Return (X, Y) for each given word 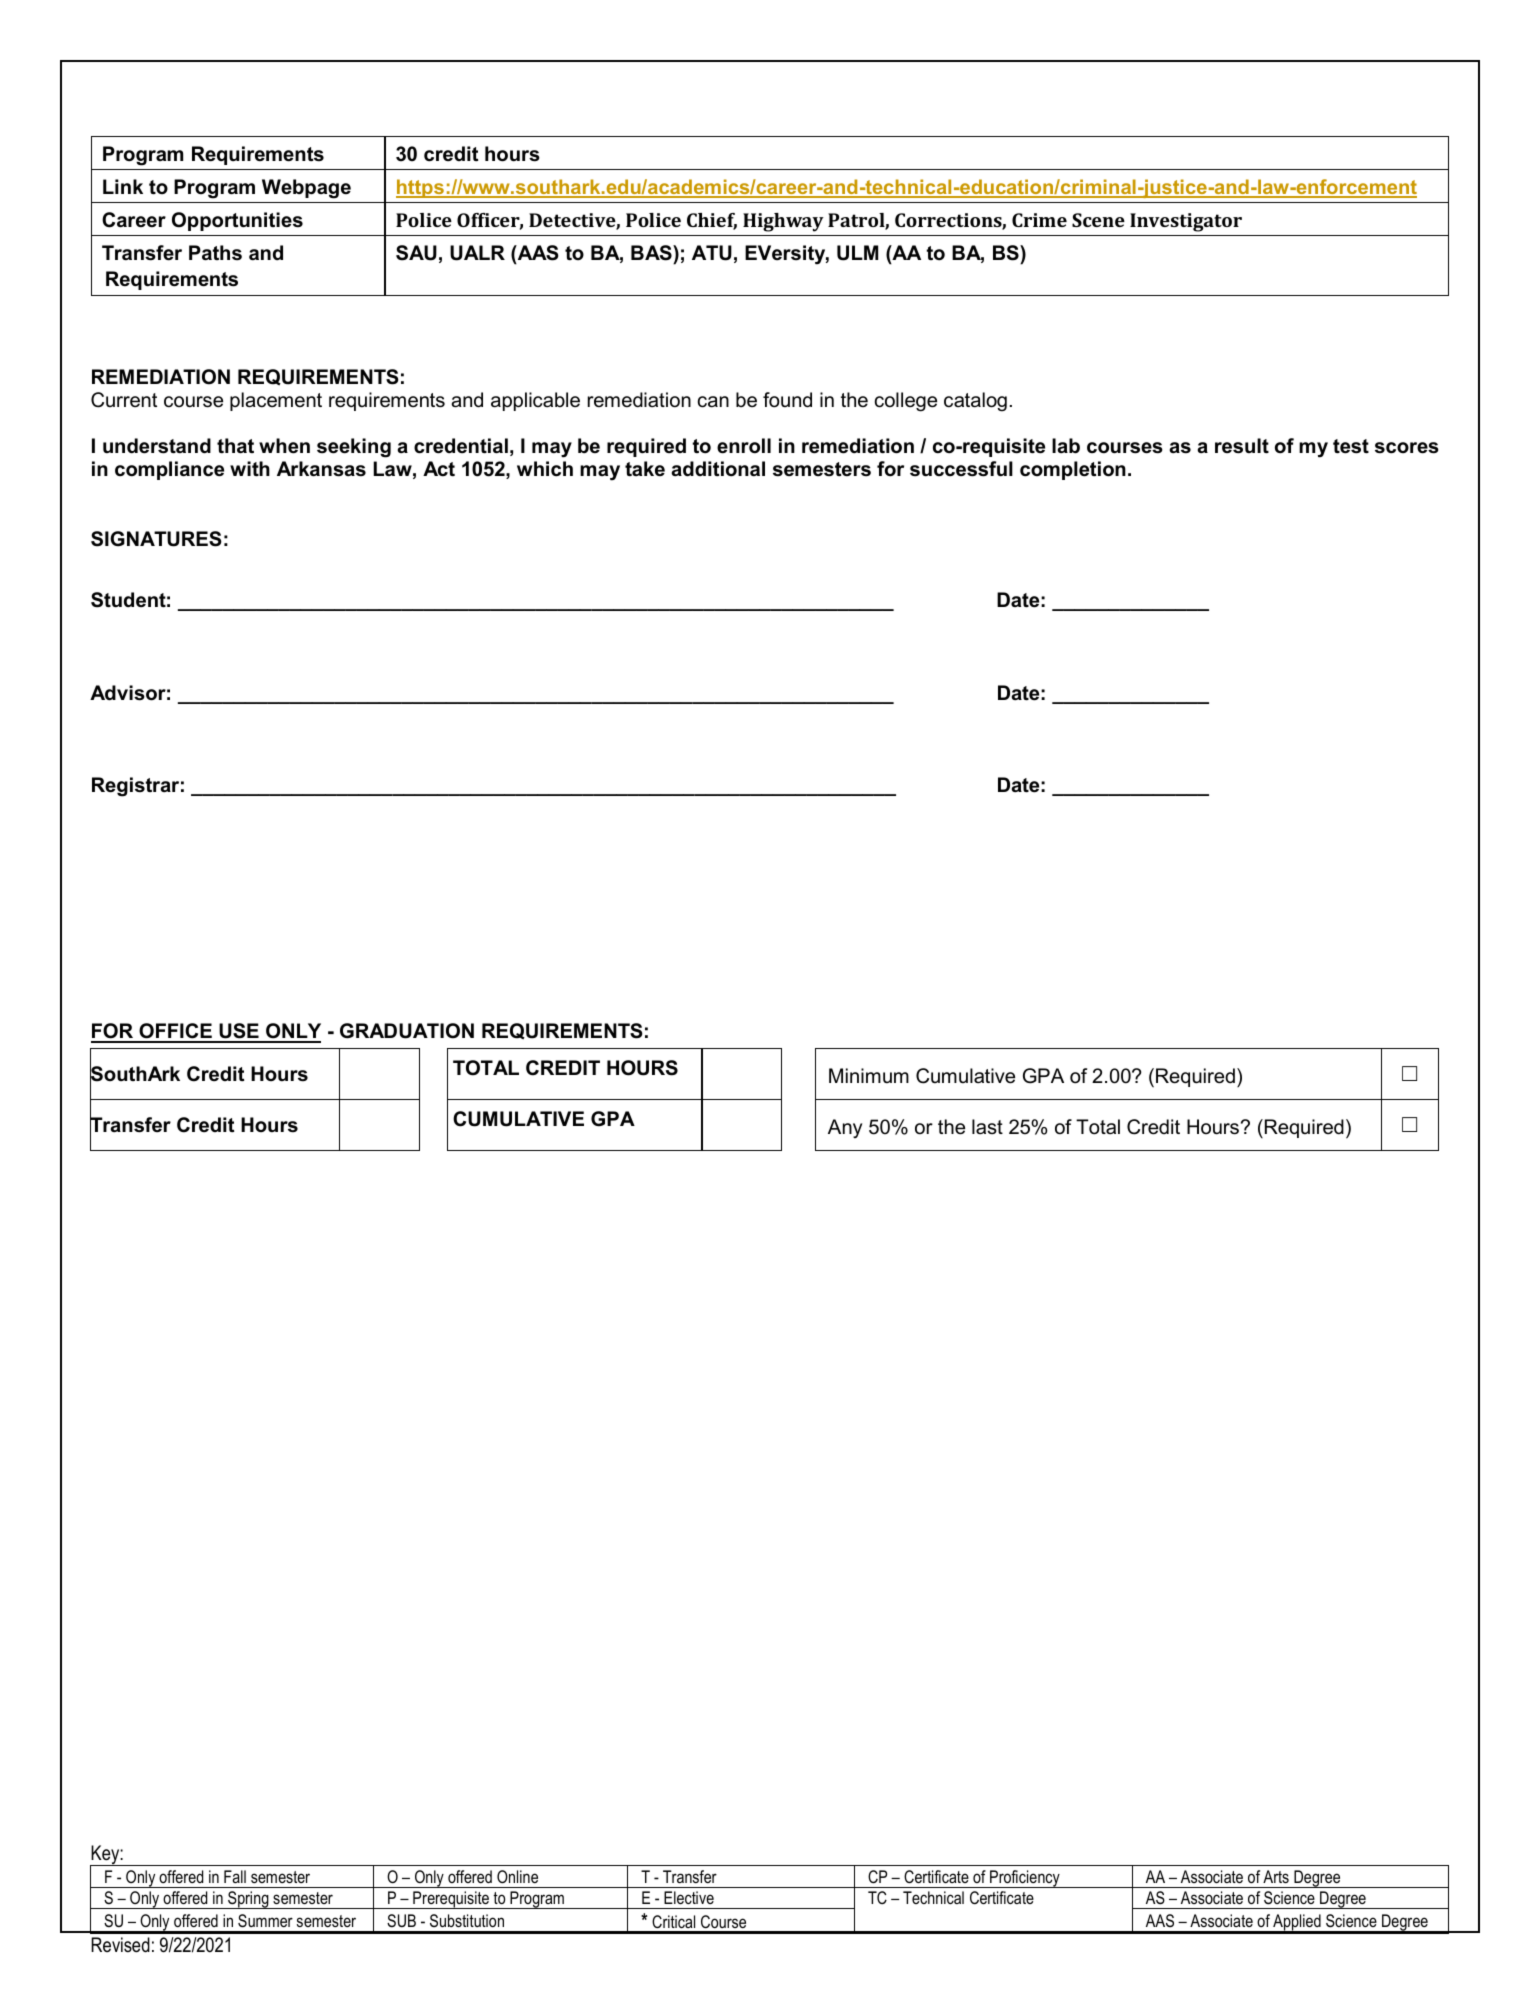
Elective (689, 1897)
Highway (783, 222)
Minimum (869, 1076)
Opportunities (237, 221)
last (987, 1127)
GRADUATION (407, 1031)
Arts (1276, 1876)
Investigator (1186, 222)
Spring (248, 1900)
